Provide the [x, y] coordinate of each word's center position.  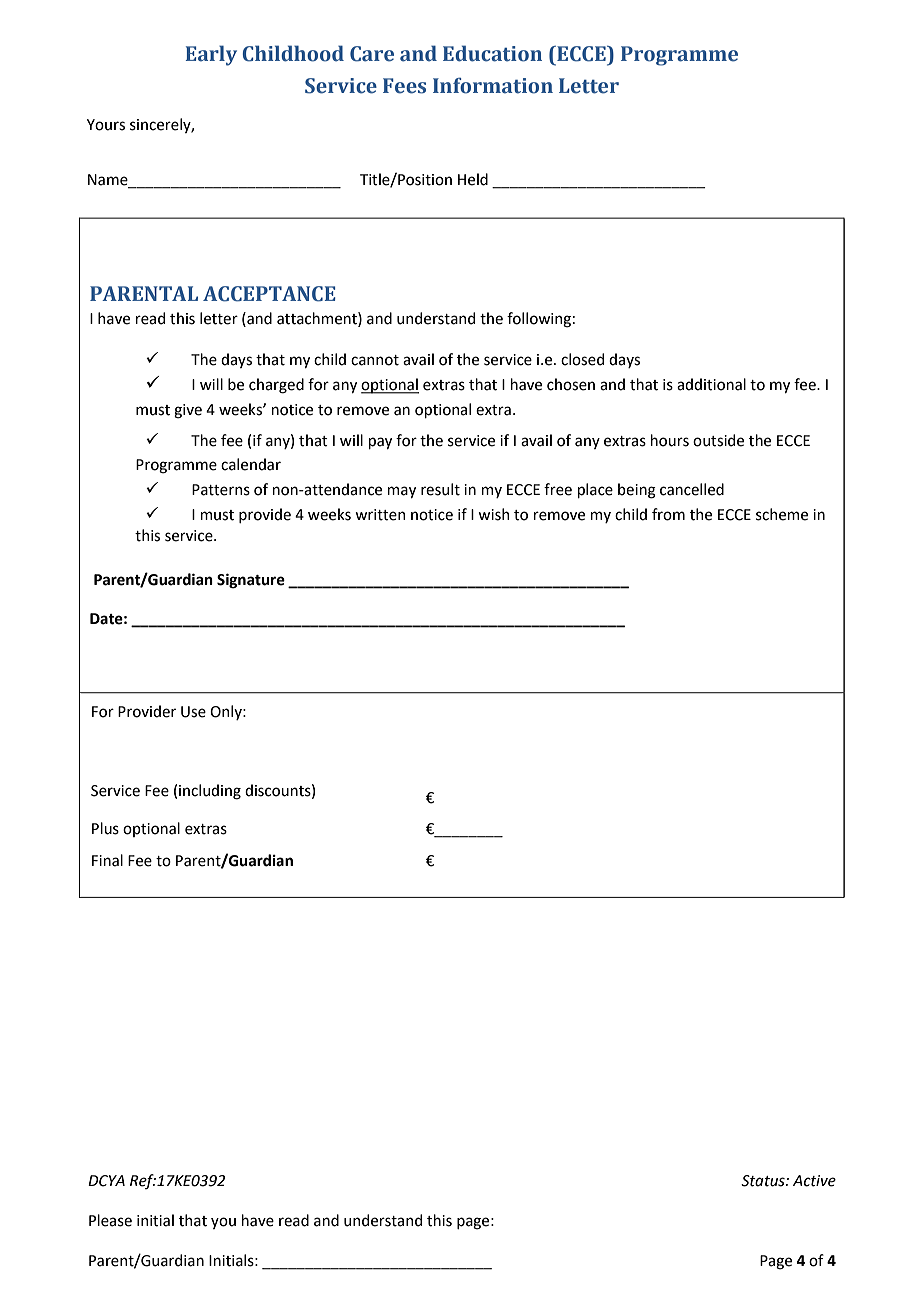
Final [107, 860]
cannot [375, 360]
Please [110, 1220]
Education [492, 53]
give [188, 411]
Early [211, 55]
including [210, 792]
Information [493, 85]
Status [764, 1181]
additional [711, 384]
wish [494, 514]
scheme [782, 514]
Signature [251, 581]
